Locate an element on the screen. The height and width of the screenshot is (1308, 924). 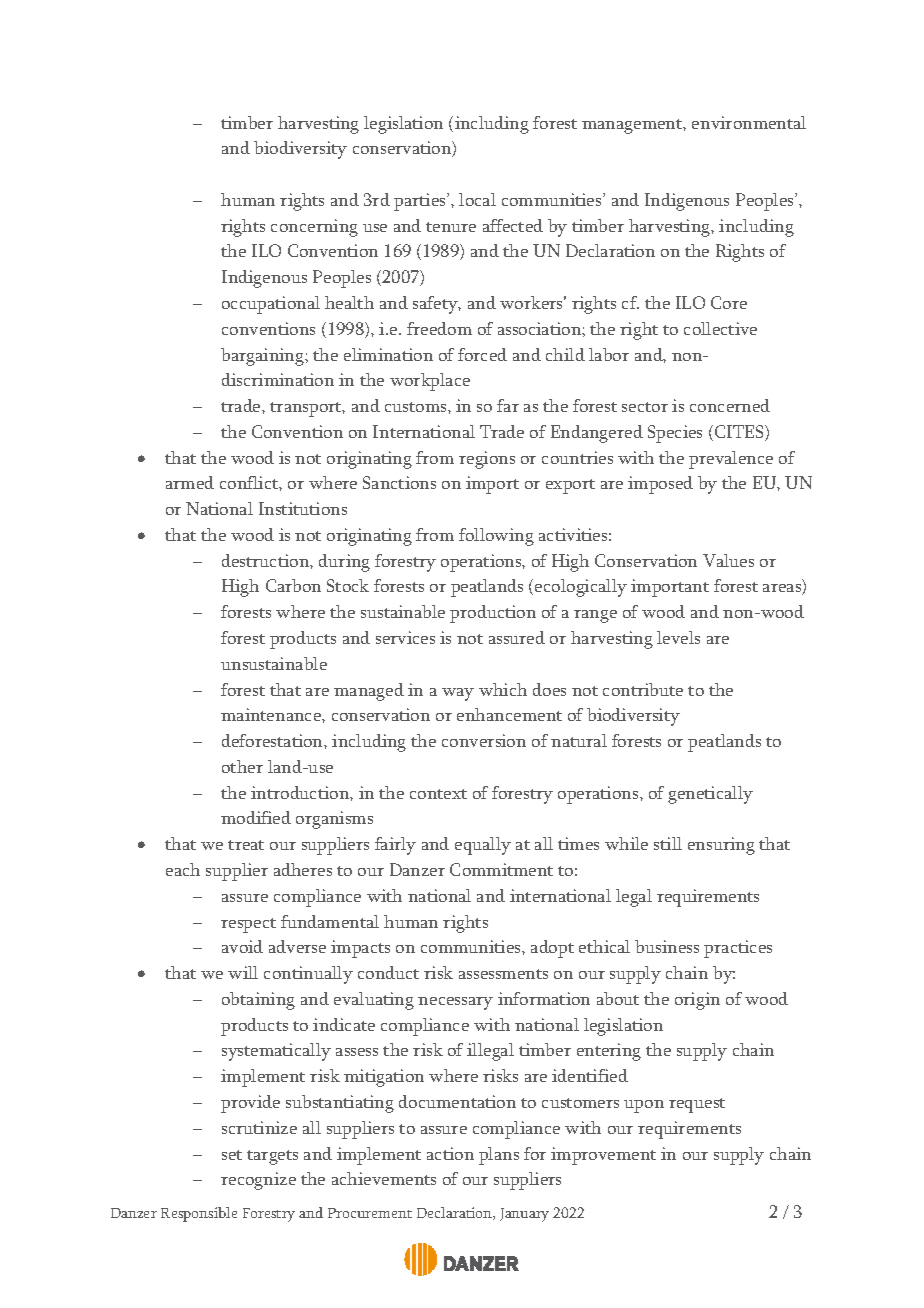
maintenance is located at coordinates (272, 714).
